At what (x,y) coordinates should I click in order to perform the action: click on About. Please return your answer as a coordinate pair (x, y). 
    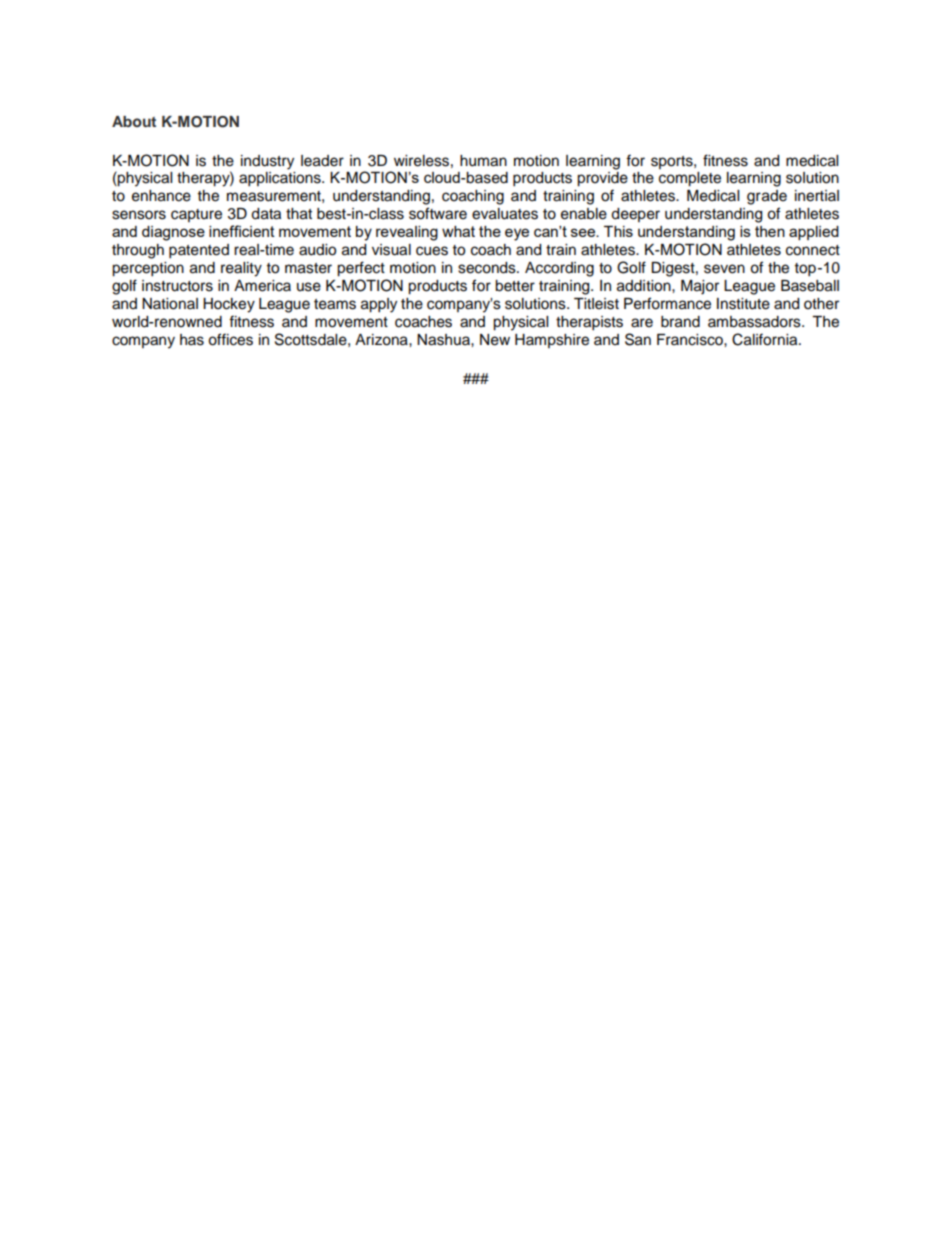
    Looking at the image, I should click on (134, 121).
